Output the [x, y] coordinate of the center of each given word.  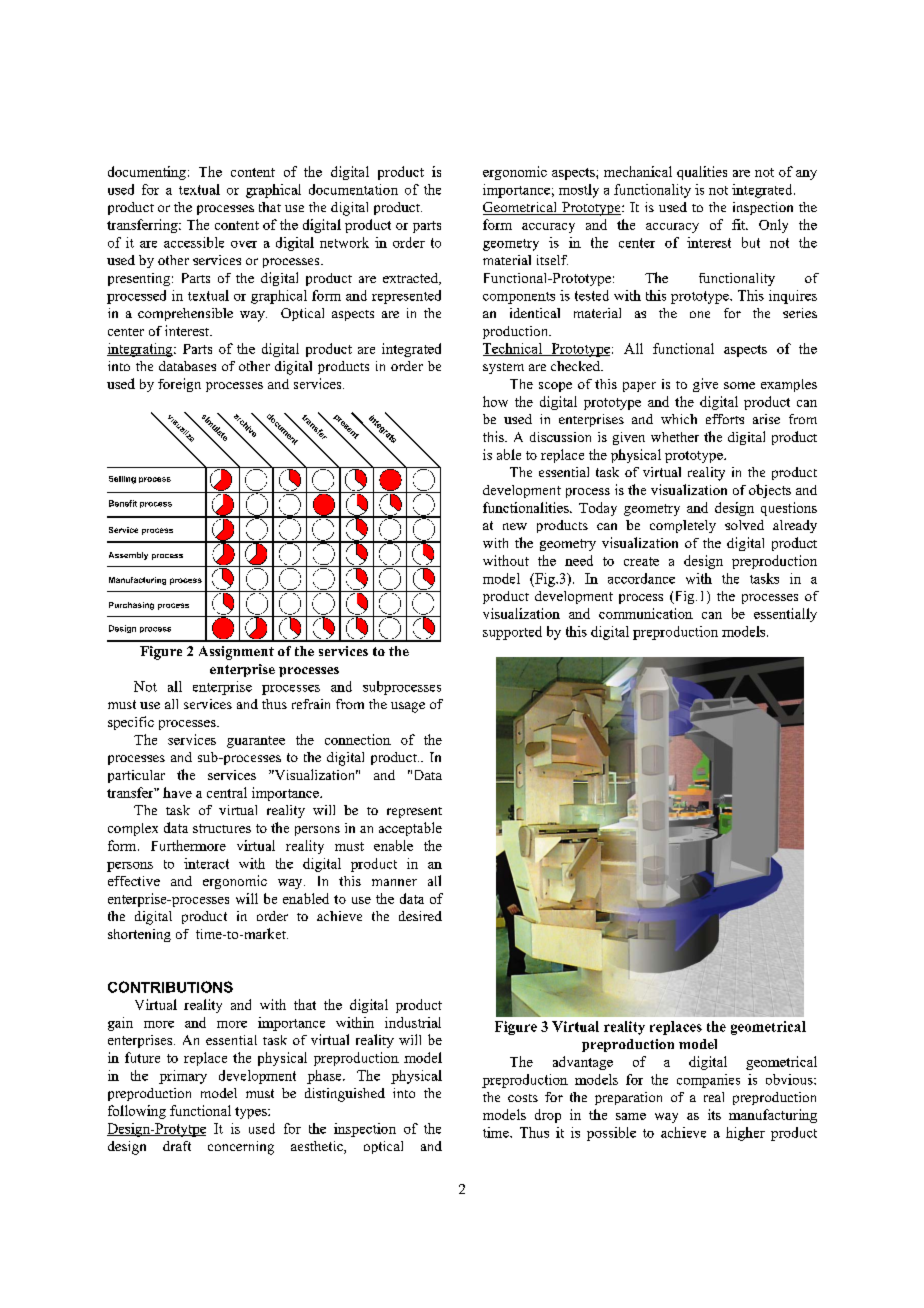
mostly [579, 191]
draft [177, 1146]
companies [708, 1081]
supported [512, 633]
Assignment [236, 653]
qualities [702, 173]
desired [420, 916]
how [495, 401]
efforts [725, 419]
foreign [179, 385]
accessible [194, 242]
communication [646, 613]
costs [523, 1098]
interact [206, 863]
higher [745, 1134]
